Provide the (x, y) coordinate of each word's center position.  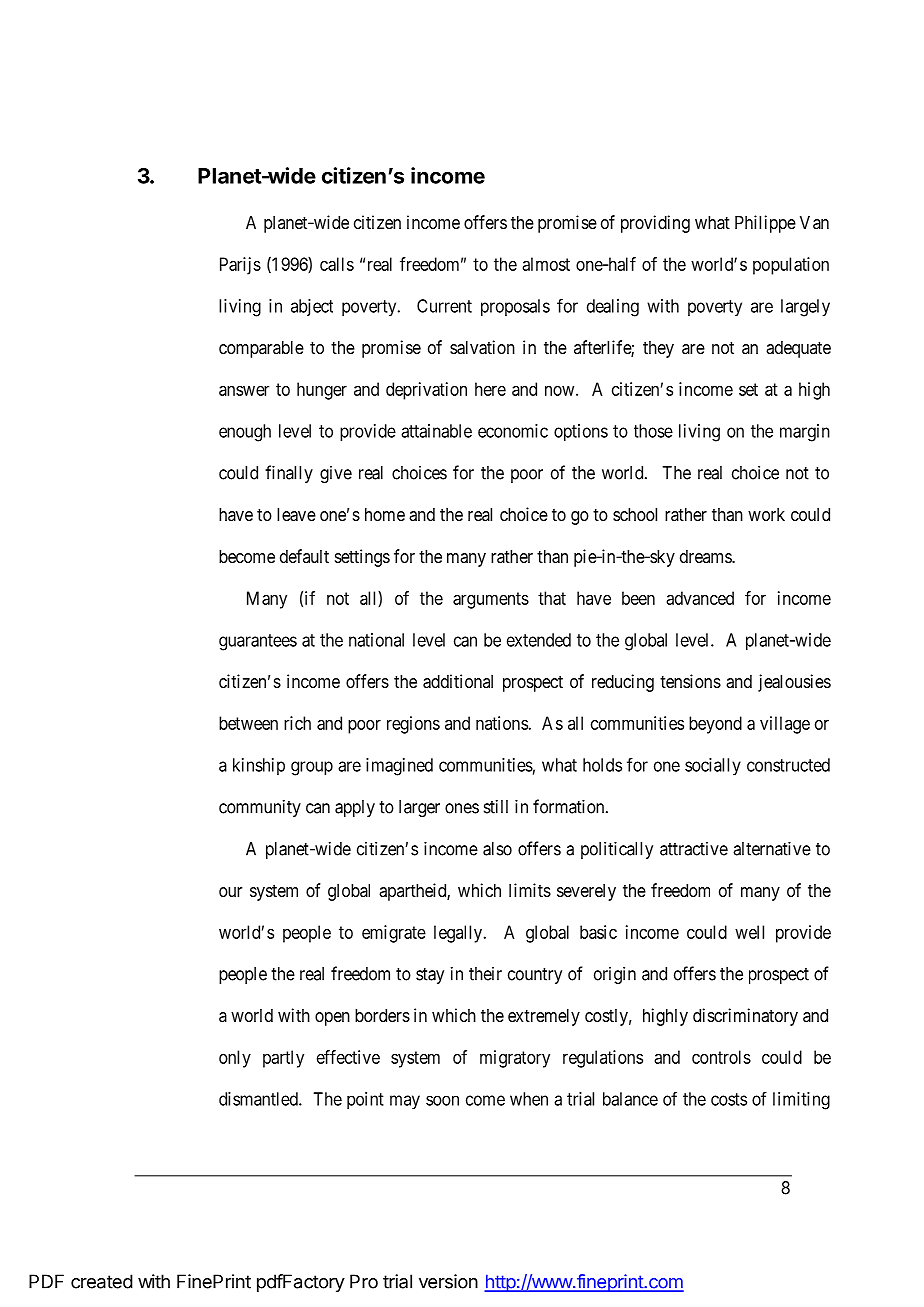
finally (289, 474)
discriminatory (745, 1017)
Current (444, 306)
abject (312, 307)
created (102, 1281)
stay (430, 976)
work (766, 514)
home (385, 514)
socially (713, 767)
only (235, 1059)
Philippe (765, 224)
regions (413, 725)
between (248, 723)
